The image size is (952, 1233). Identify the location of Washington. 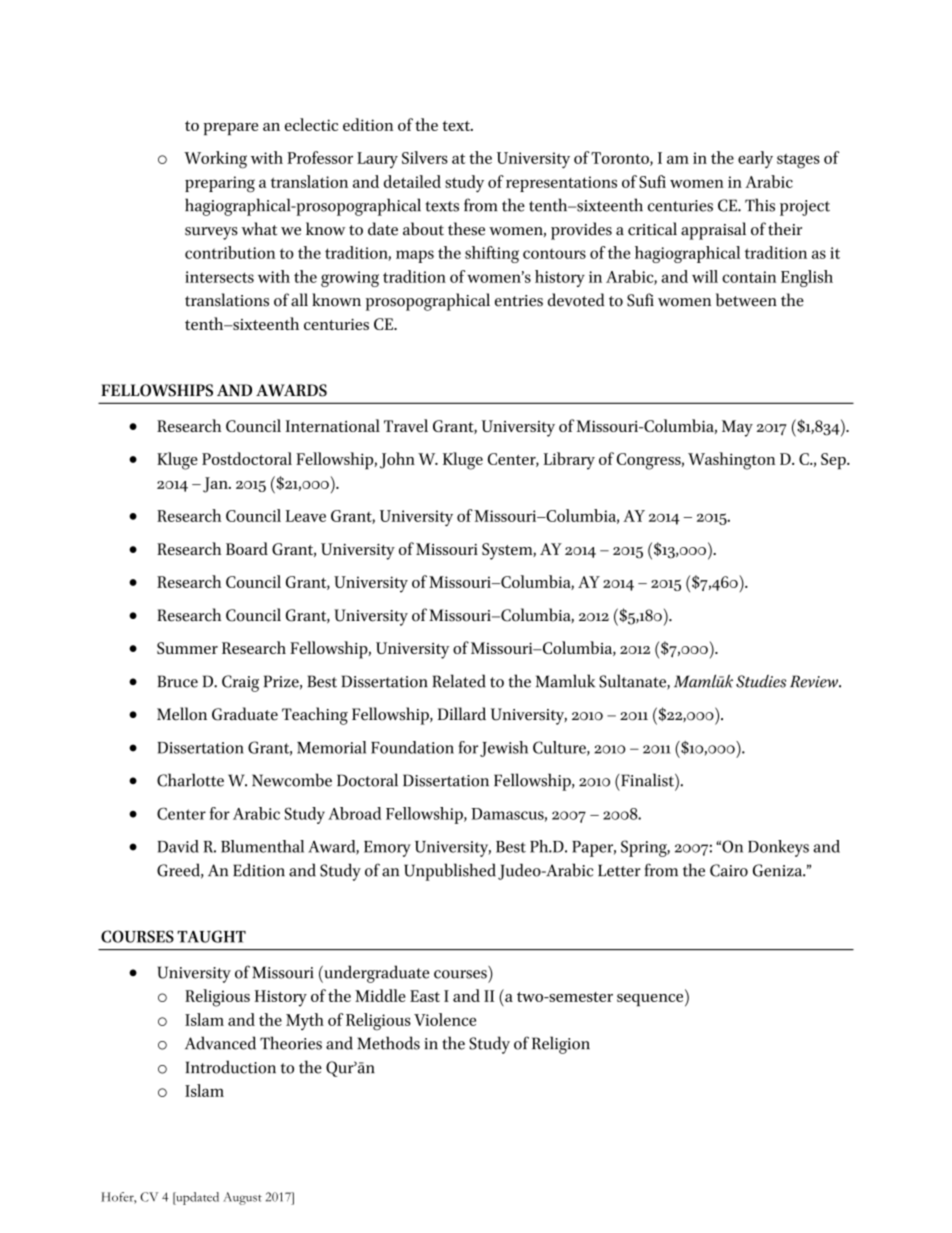
(731, 461).
